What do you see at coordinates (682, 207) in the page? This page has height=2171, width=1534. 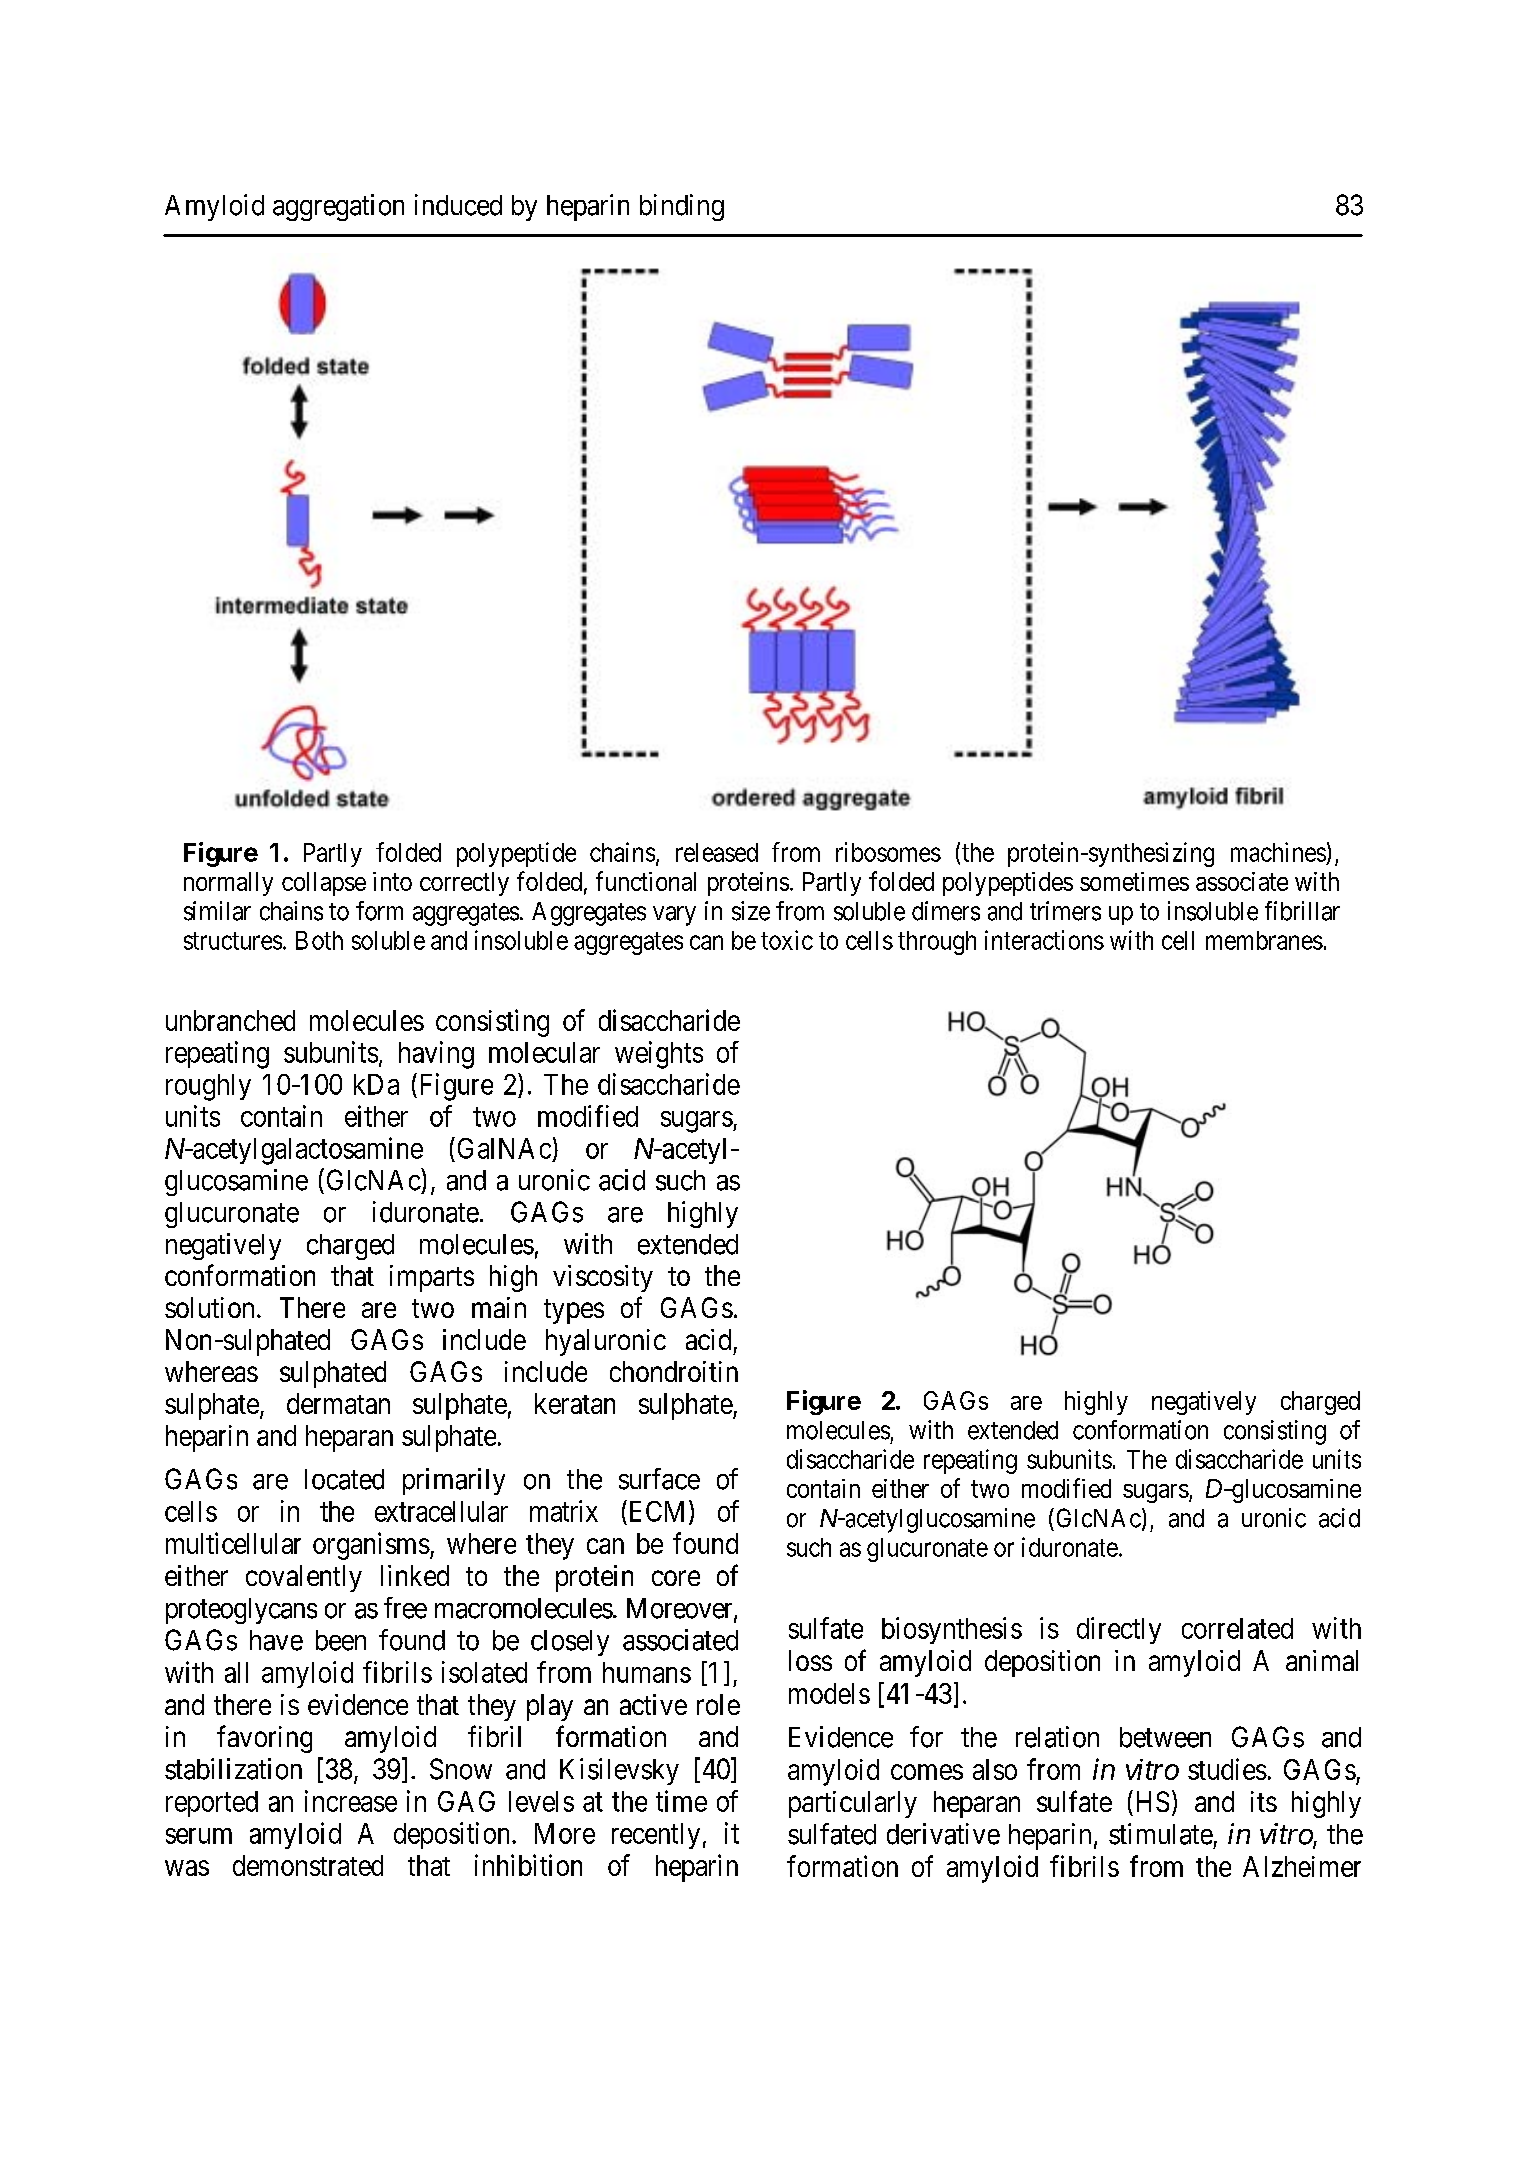 I see `binding` at bounding box center [682, 207].
